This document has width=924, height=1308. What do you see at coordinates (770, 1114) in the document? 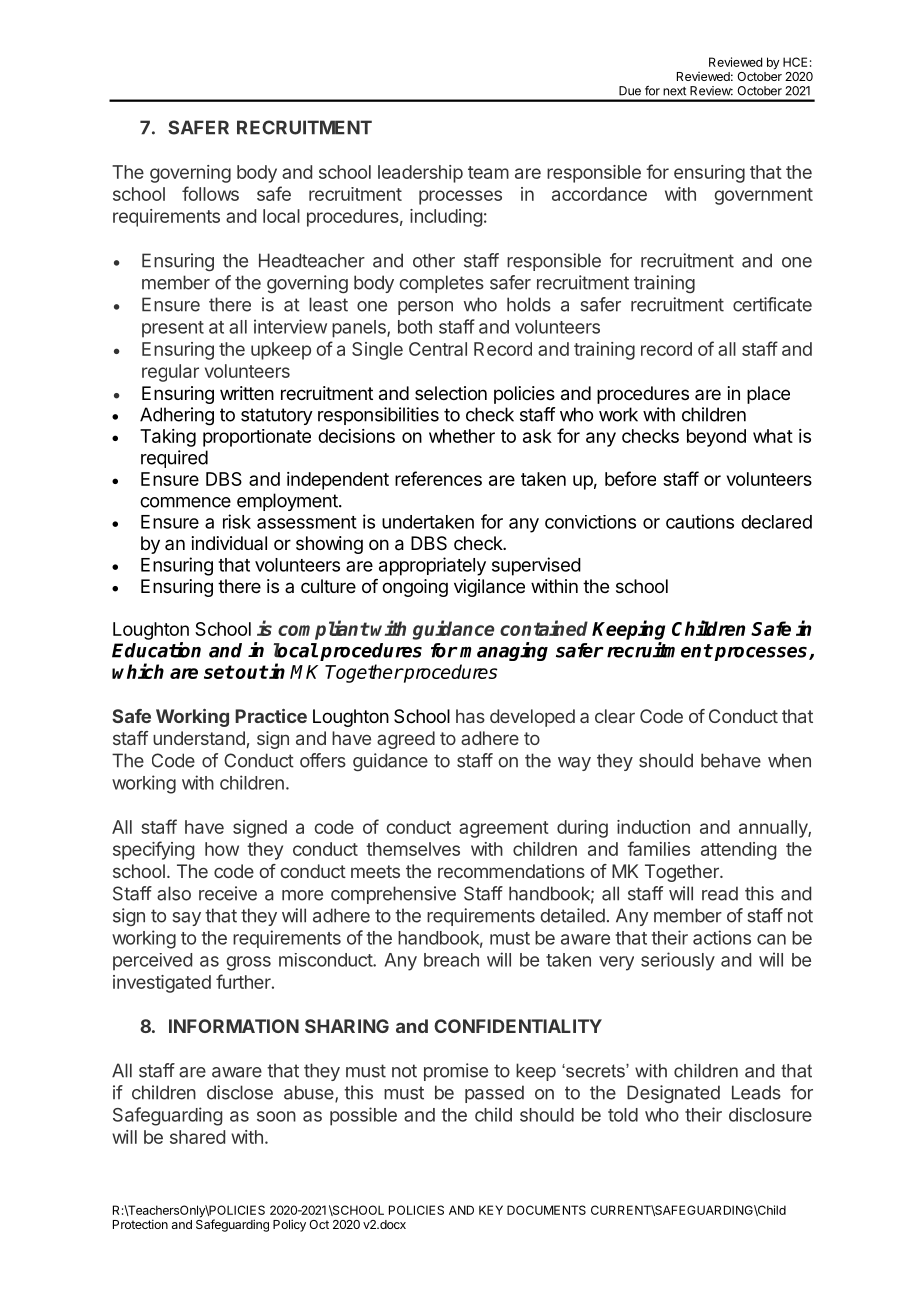
I see `disclosure` at bounding box center [770, 1114].
